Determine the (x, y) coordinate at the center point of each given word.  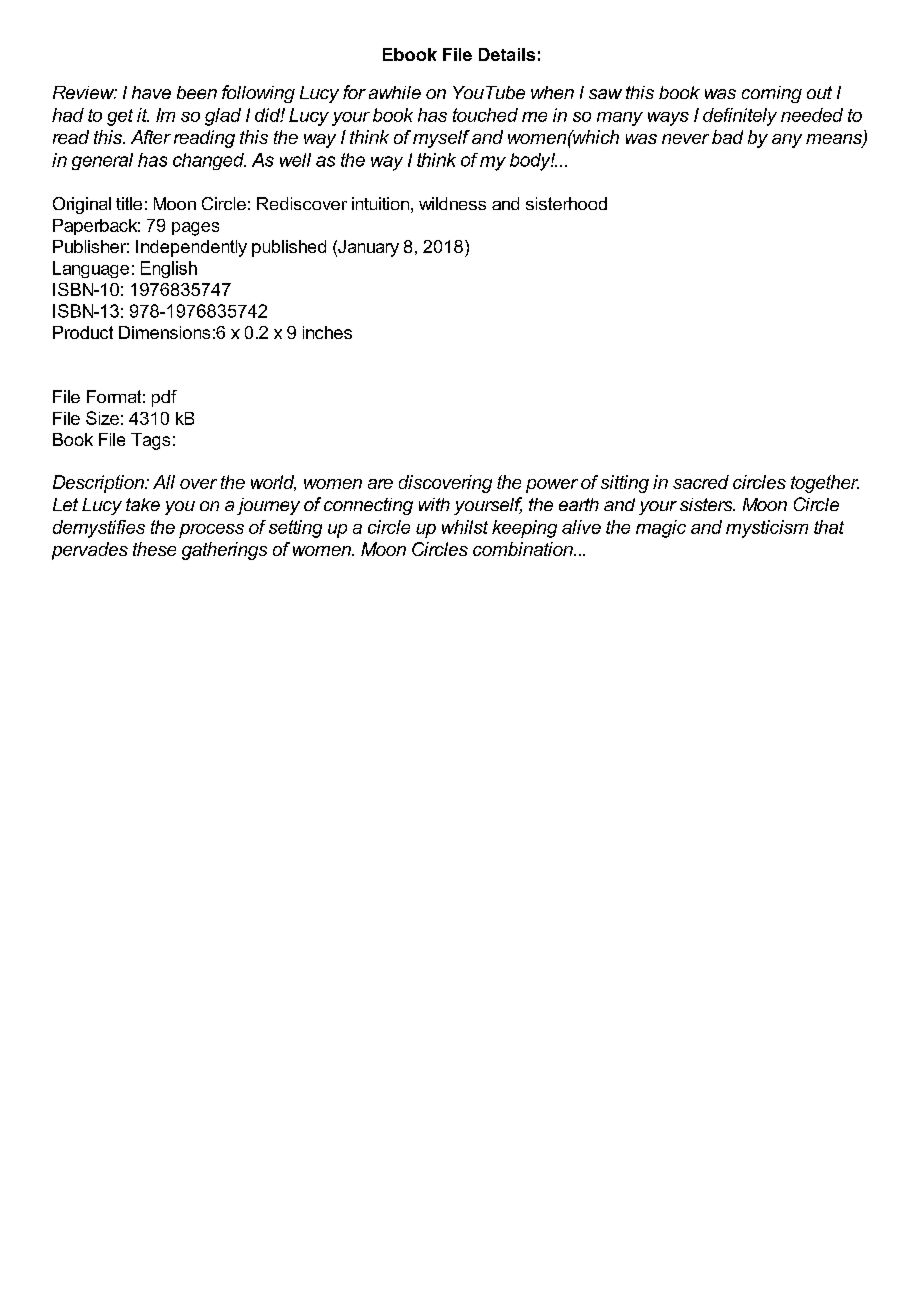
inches (327, 332)
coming (772, 94)
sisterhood (566, 203)
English (169, 269)
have (151, 92)
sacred (701, 482)
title (129, 203)
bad (727, 137)
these (154, 549)
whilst (465, 527)
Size (102, 418)
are (380, 484)
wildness (452, 203)
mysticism (767, 529)
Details (507, 54)
